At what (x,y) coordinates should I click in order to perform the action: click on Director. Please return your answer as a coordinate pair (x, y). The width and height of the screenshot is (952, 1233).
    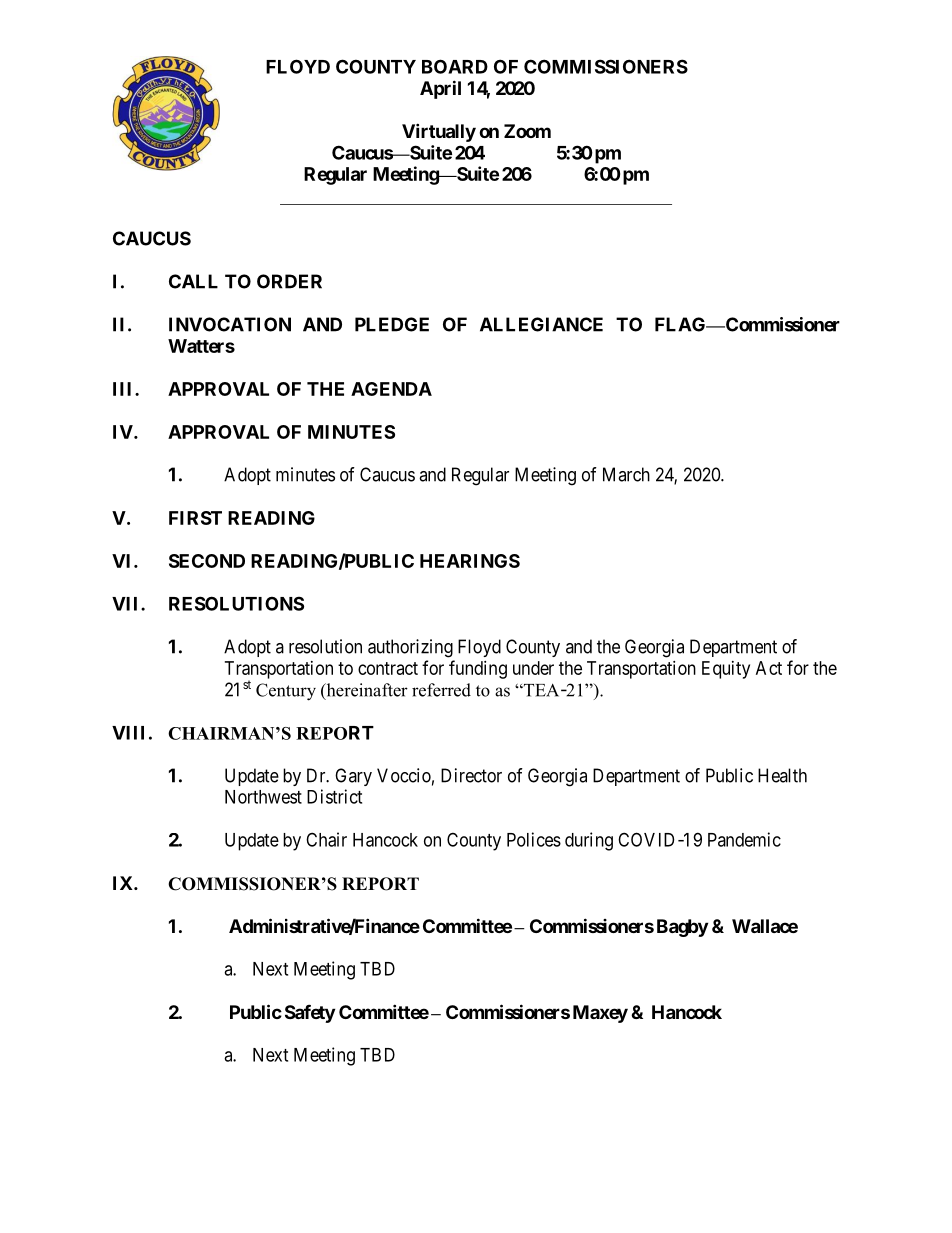
    Looking at the image, I should click on (471, 775).
